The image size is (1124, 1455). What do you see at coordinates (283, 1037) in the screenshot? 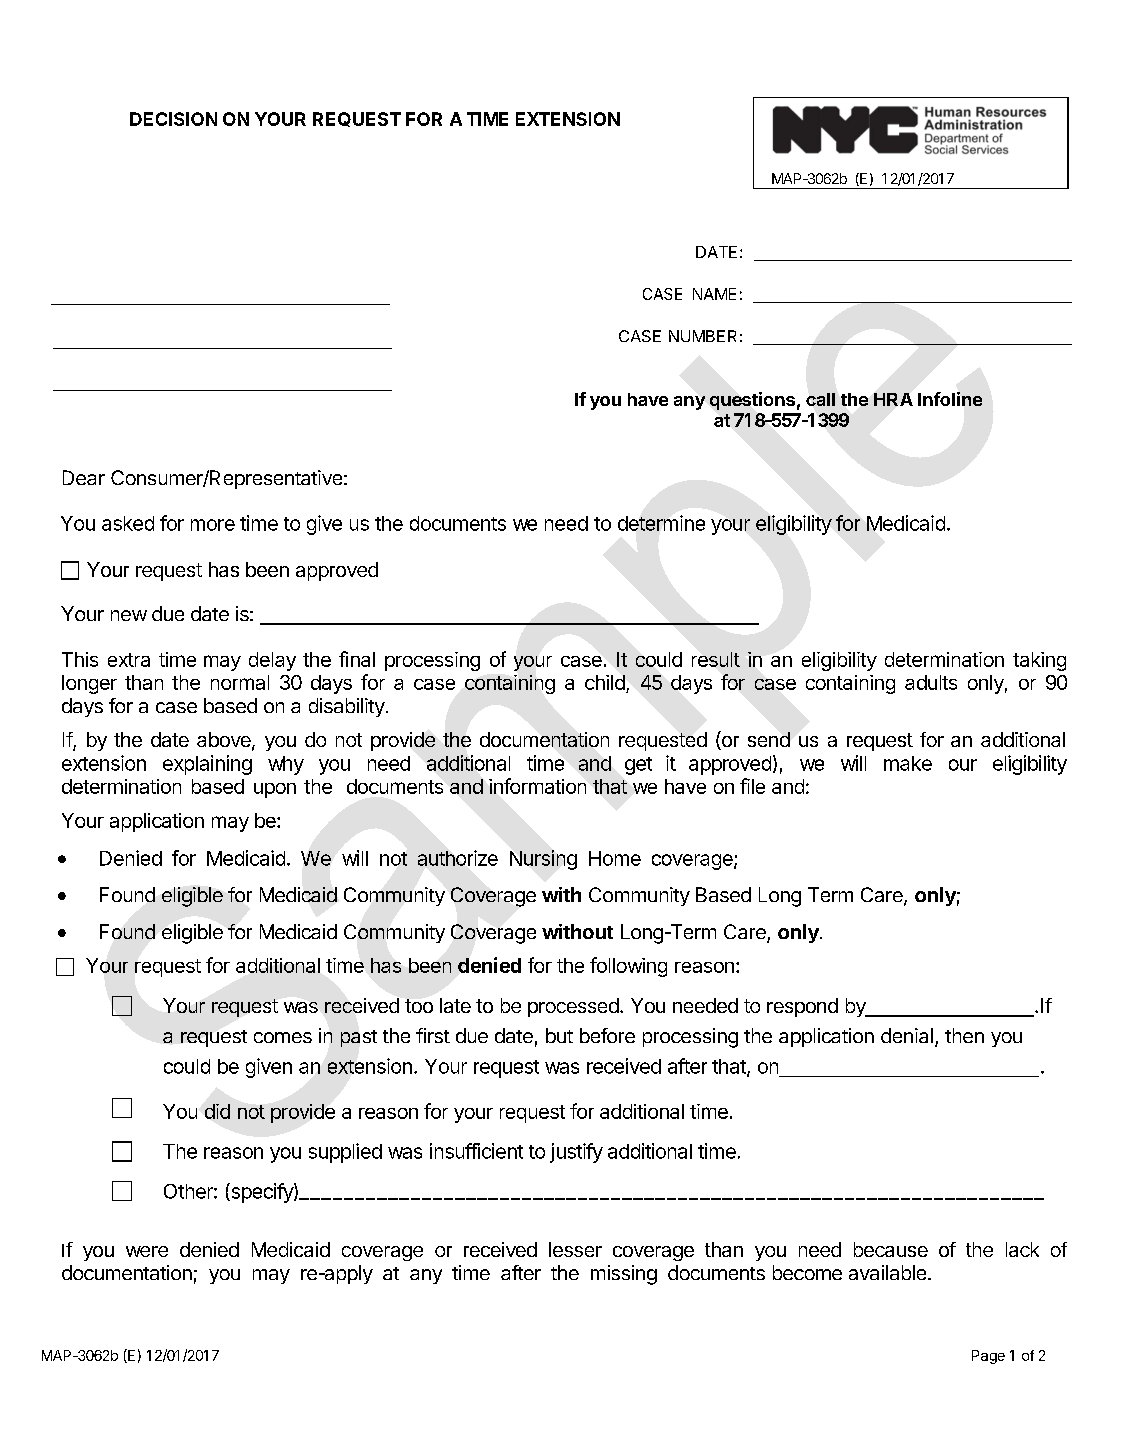
I see `comes` at bounding box center [283, 1037].
